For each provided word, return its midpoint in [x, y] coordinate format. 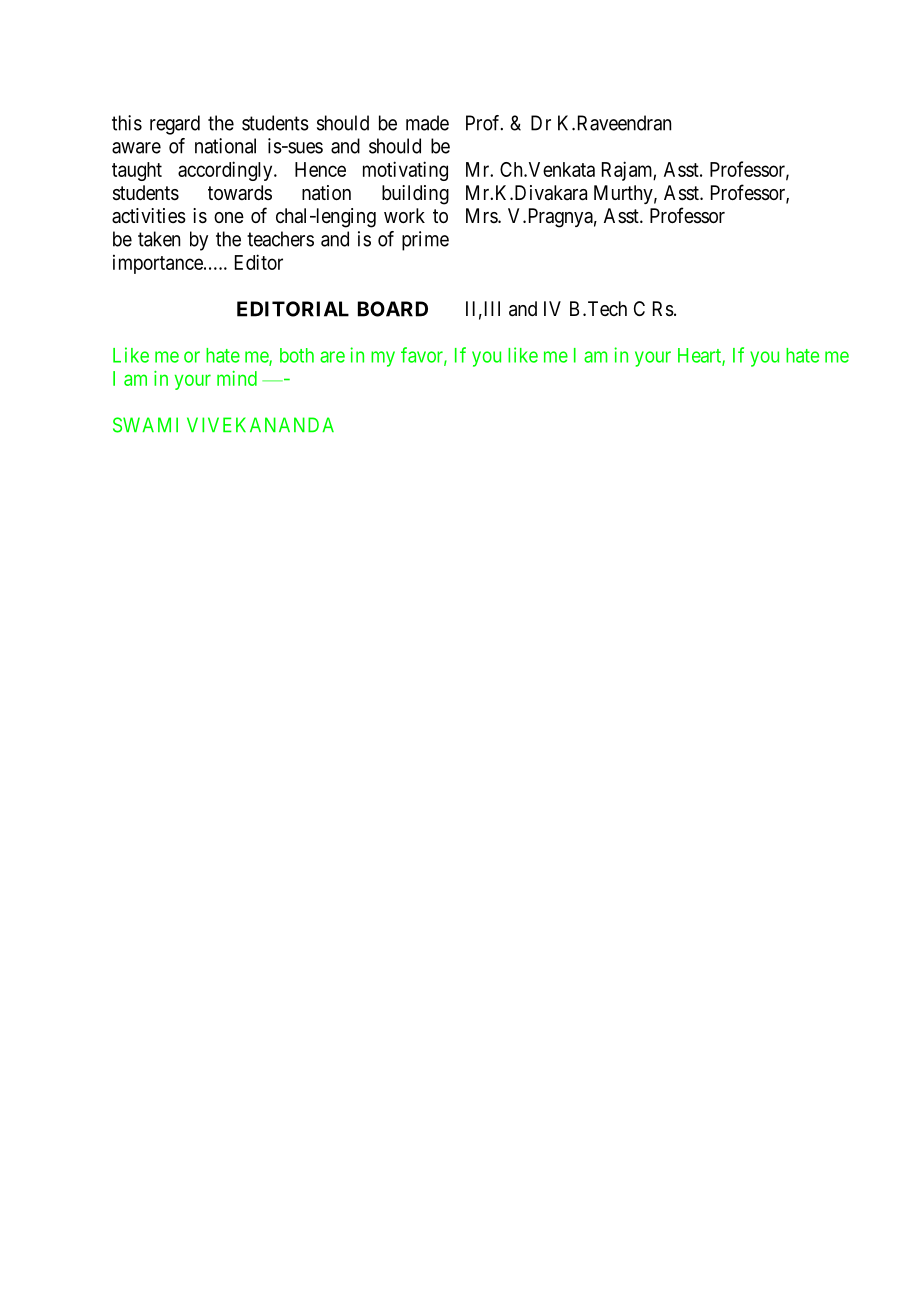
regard [175, 125]
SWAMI [145, 425]
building [415, 195]
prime [425, 241]
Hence [320, 169]
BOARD [393, 309]
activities [149, 216]
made [427, 123]
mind [237, 378]
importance [158, 264]
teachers [280, 239]
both [297, 355]
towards [240, 192]
